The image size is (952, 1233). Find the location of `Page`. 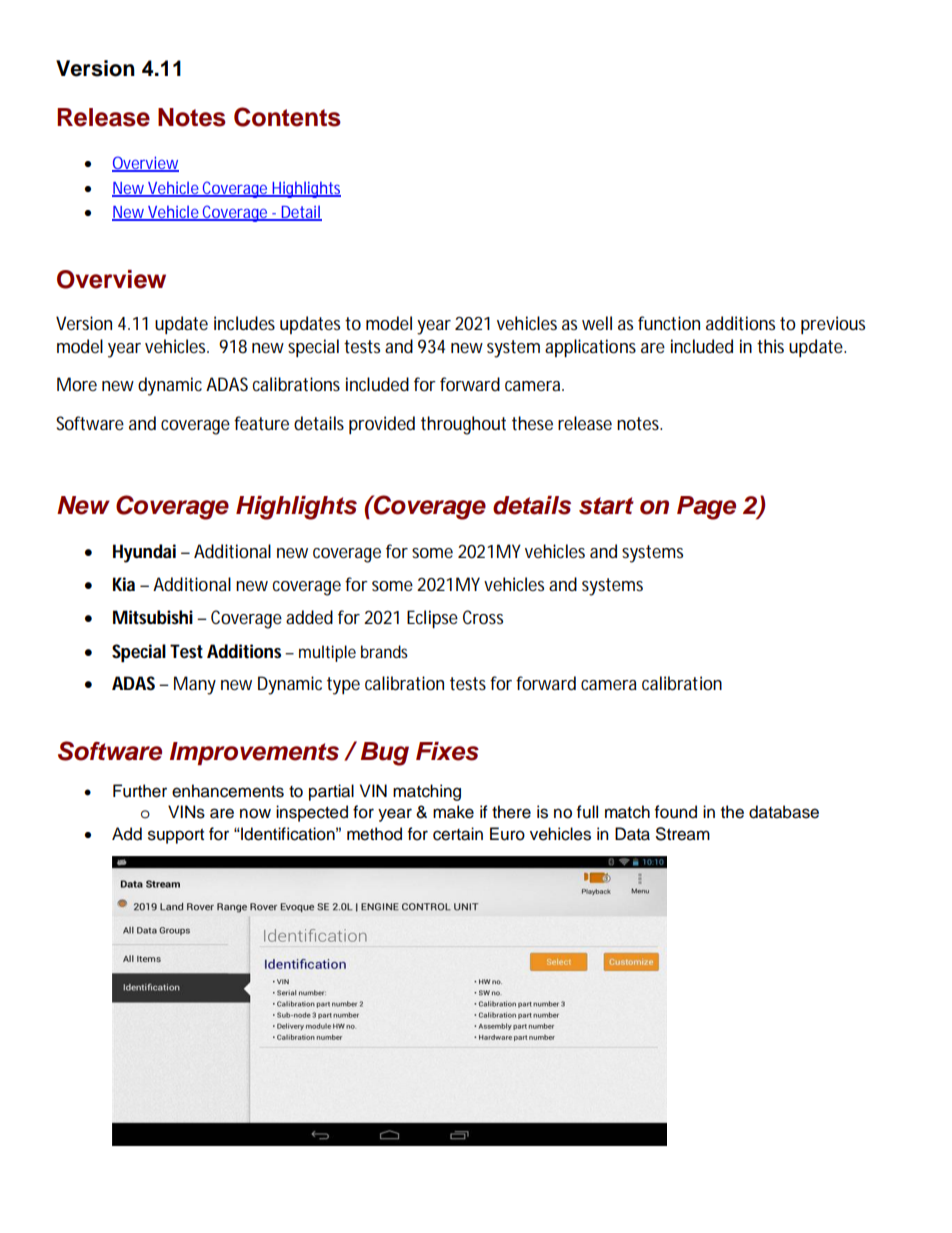

Page is located at coordinates (706, 508).
